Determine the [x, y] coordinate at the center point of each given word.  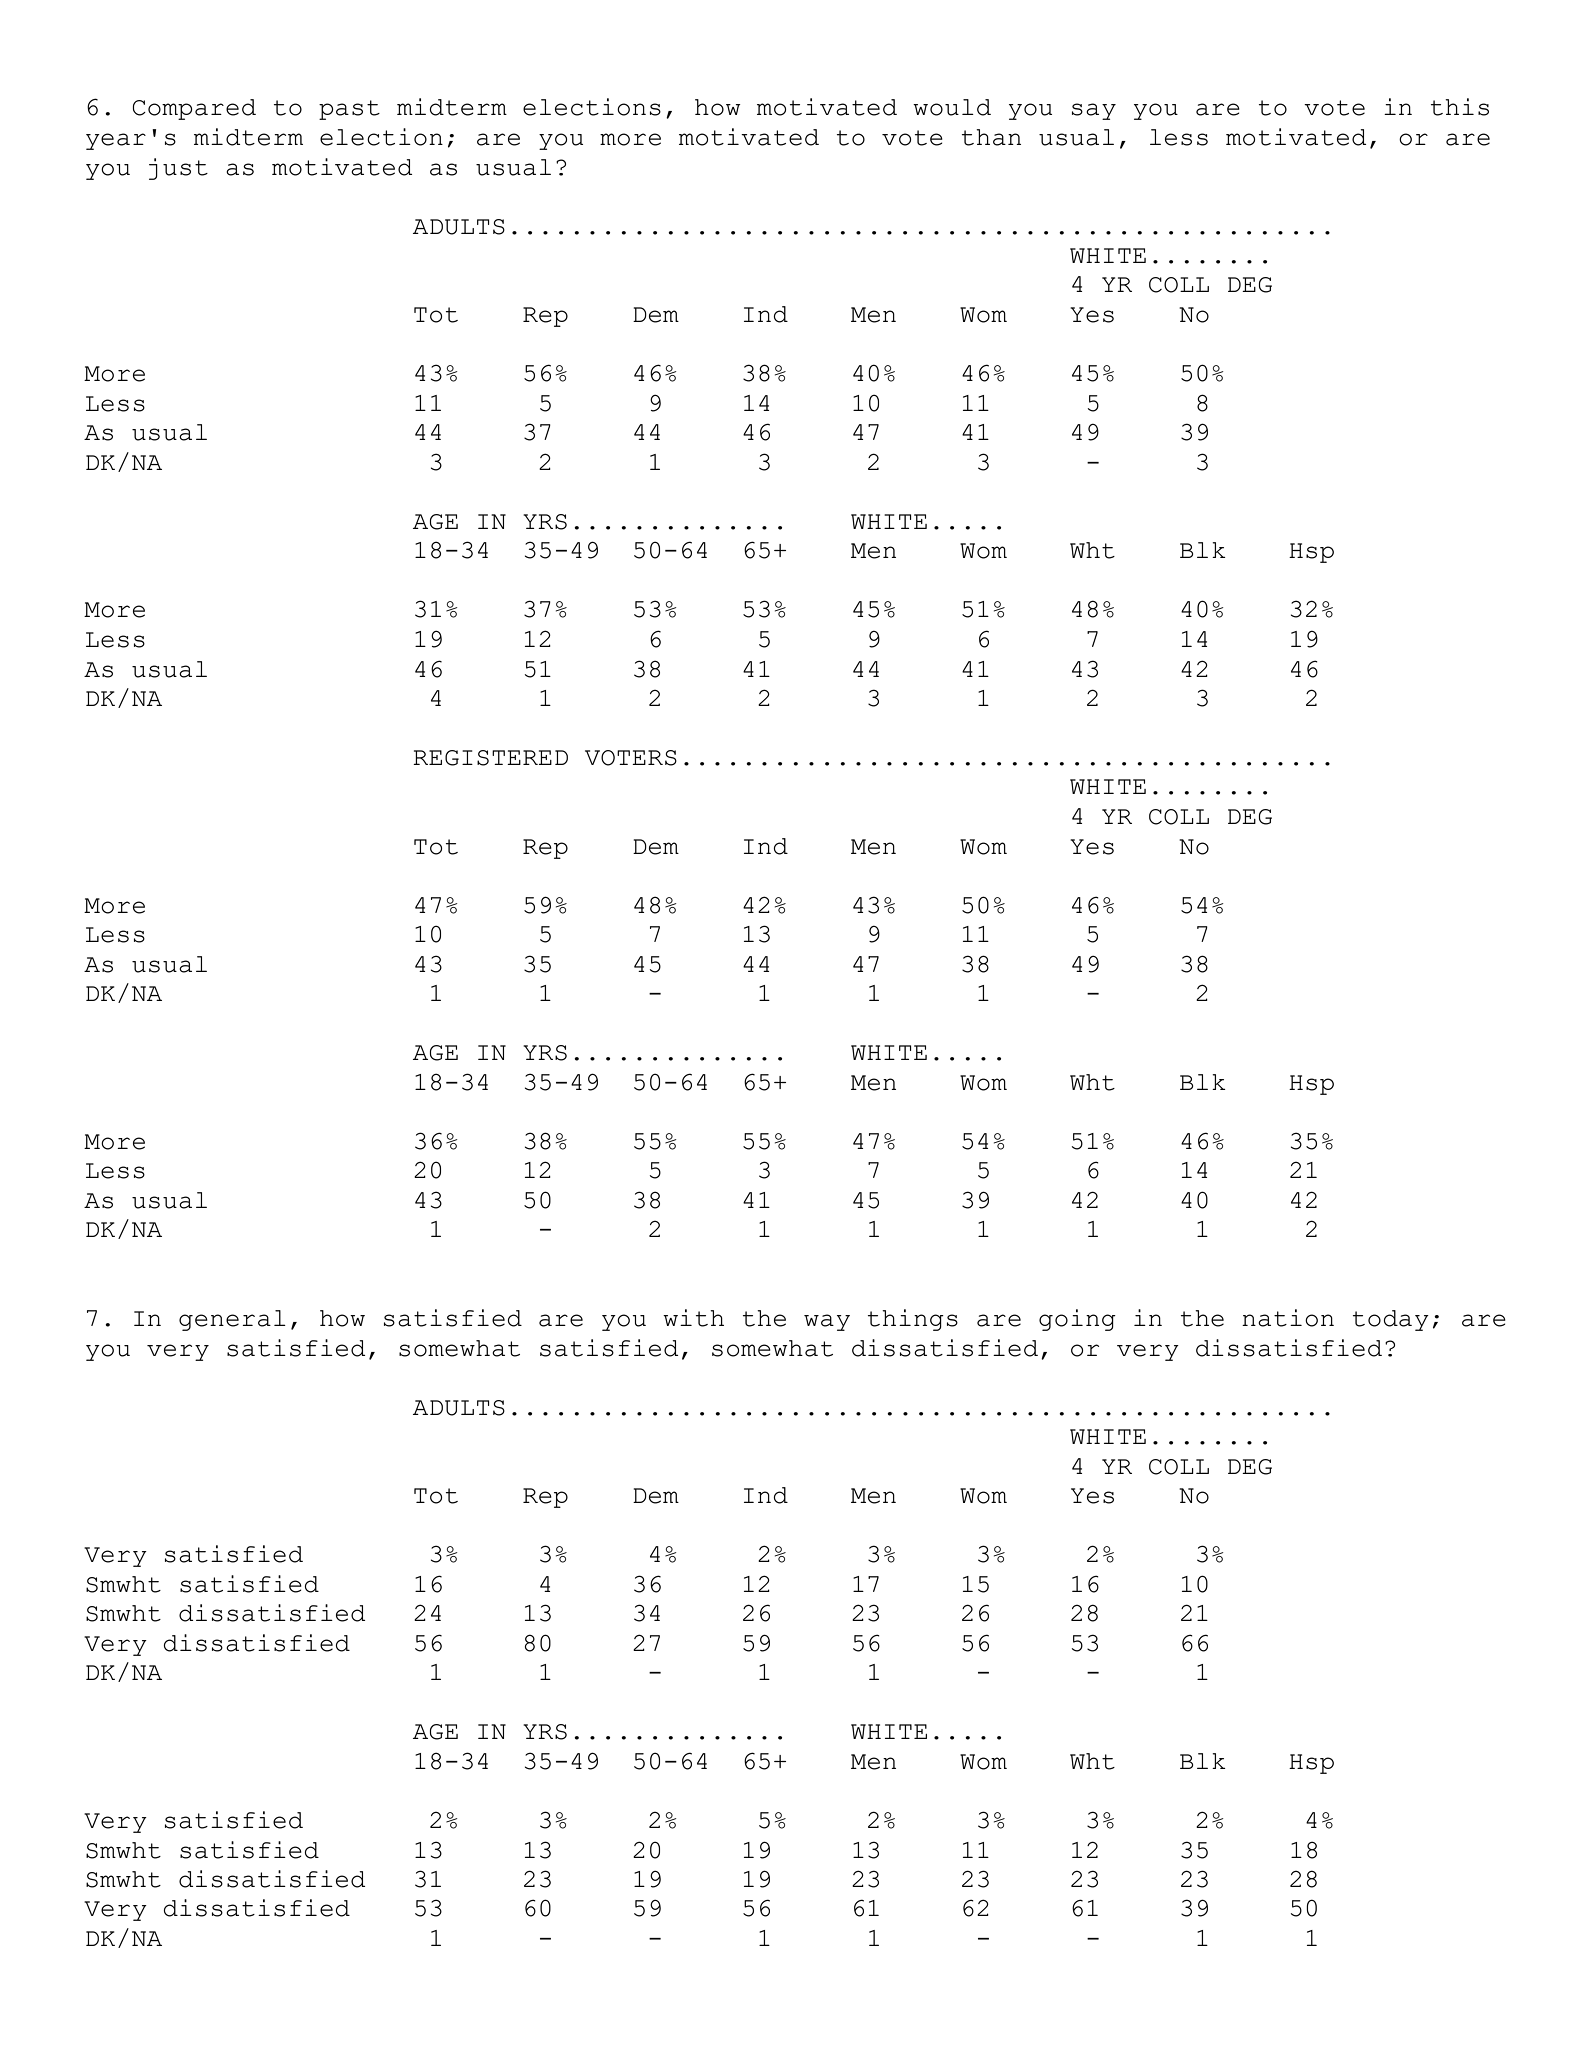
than [991, 137]
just [178, 169]
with [693, 1318]
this [1460, 107]
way [827, 1322]
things [913, 1320]
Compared [194, 109]
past [349, 110]
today [1391, 1320]
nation [1288, 1318]
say [1094, 111]
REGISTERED [490, 758]
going [1077, 1320]
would [952, 107]
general [232, 1320]
